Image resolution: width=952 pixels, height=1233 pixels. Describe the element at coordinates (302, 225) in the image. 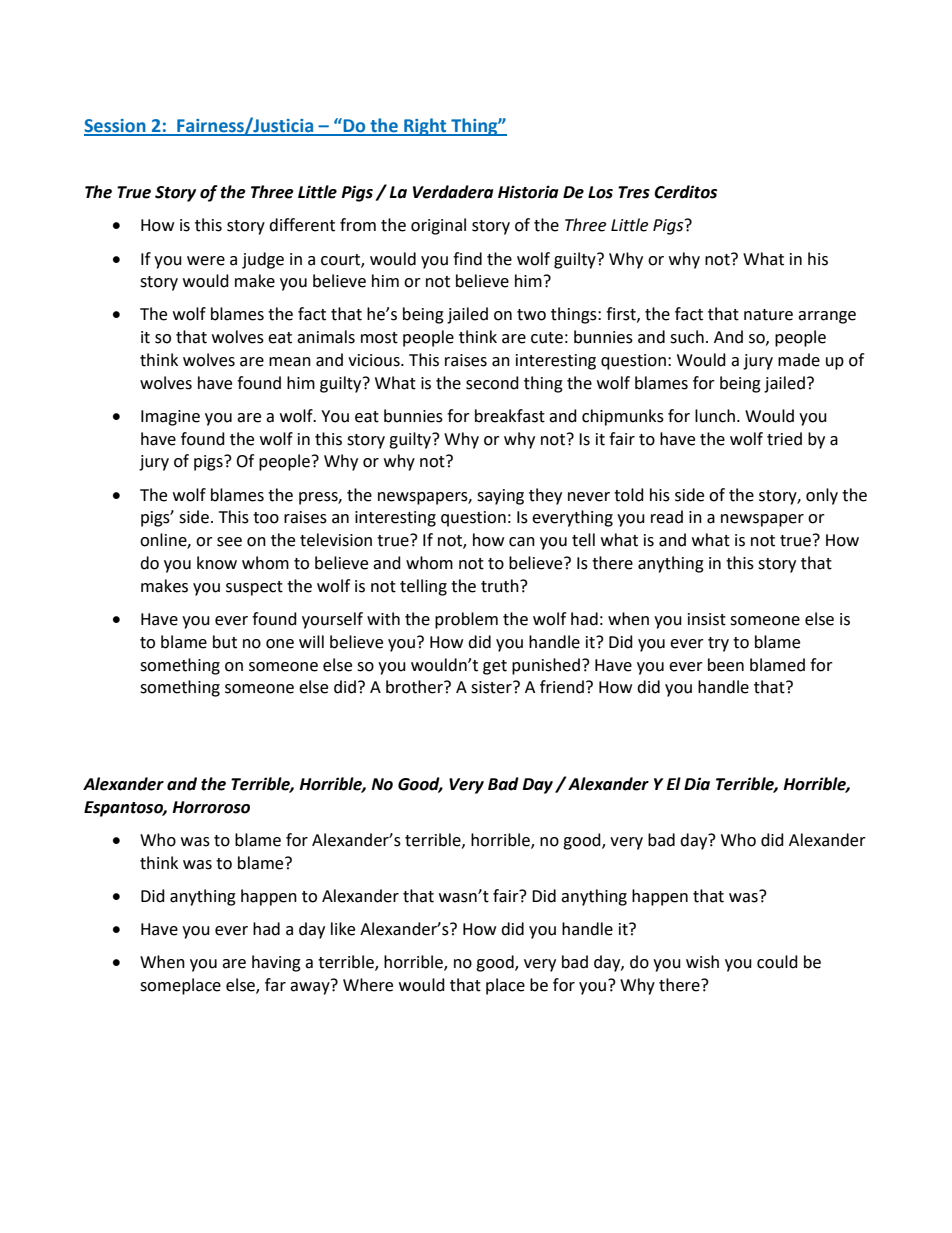

I see `different` at that location.
